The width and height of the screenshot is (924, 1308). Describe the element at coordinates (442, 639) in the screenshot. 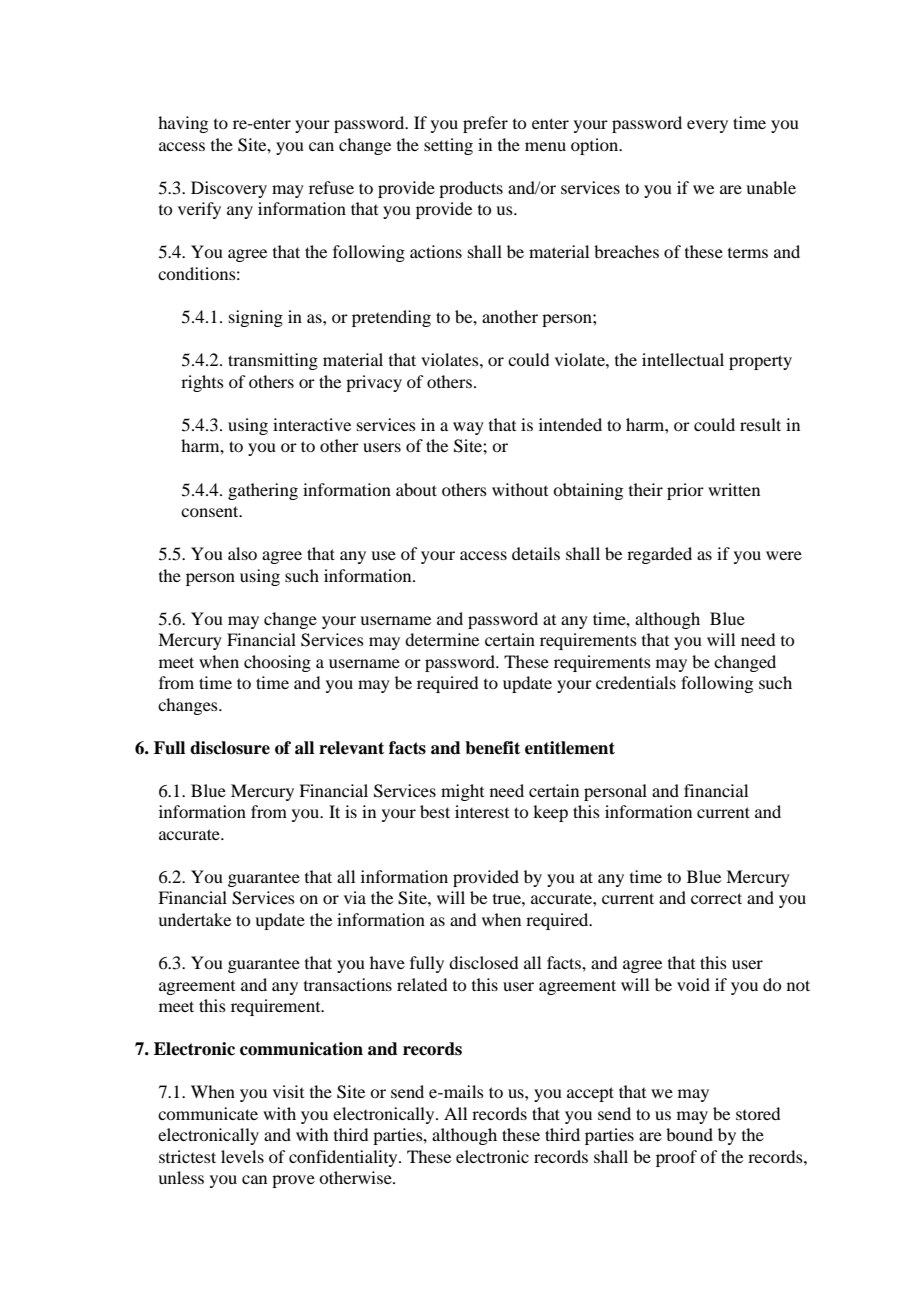

I see `determine` at that location.
